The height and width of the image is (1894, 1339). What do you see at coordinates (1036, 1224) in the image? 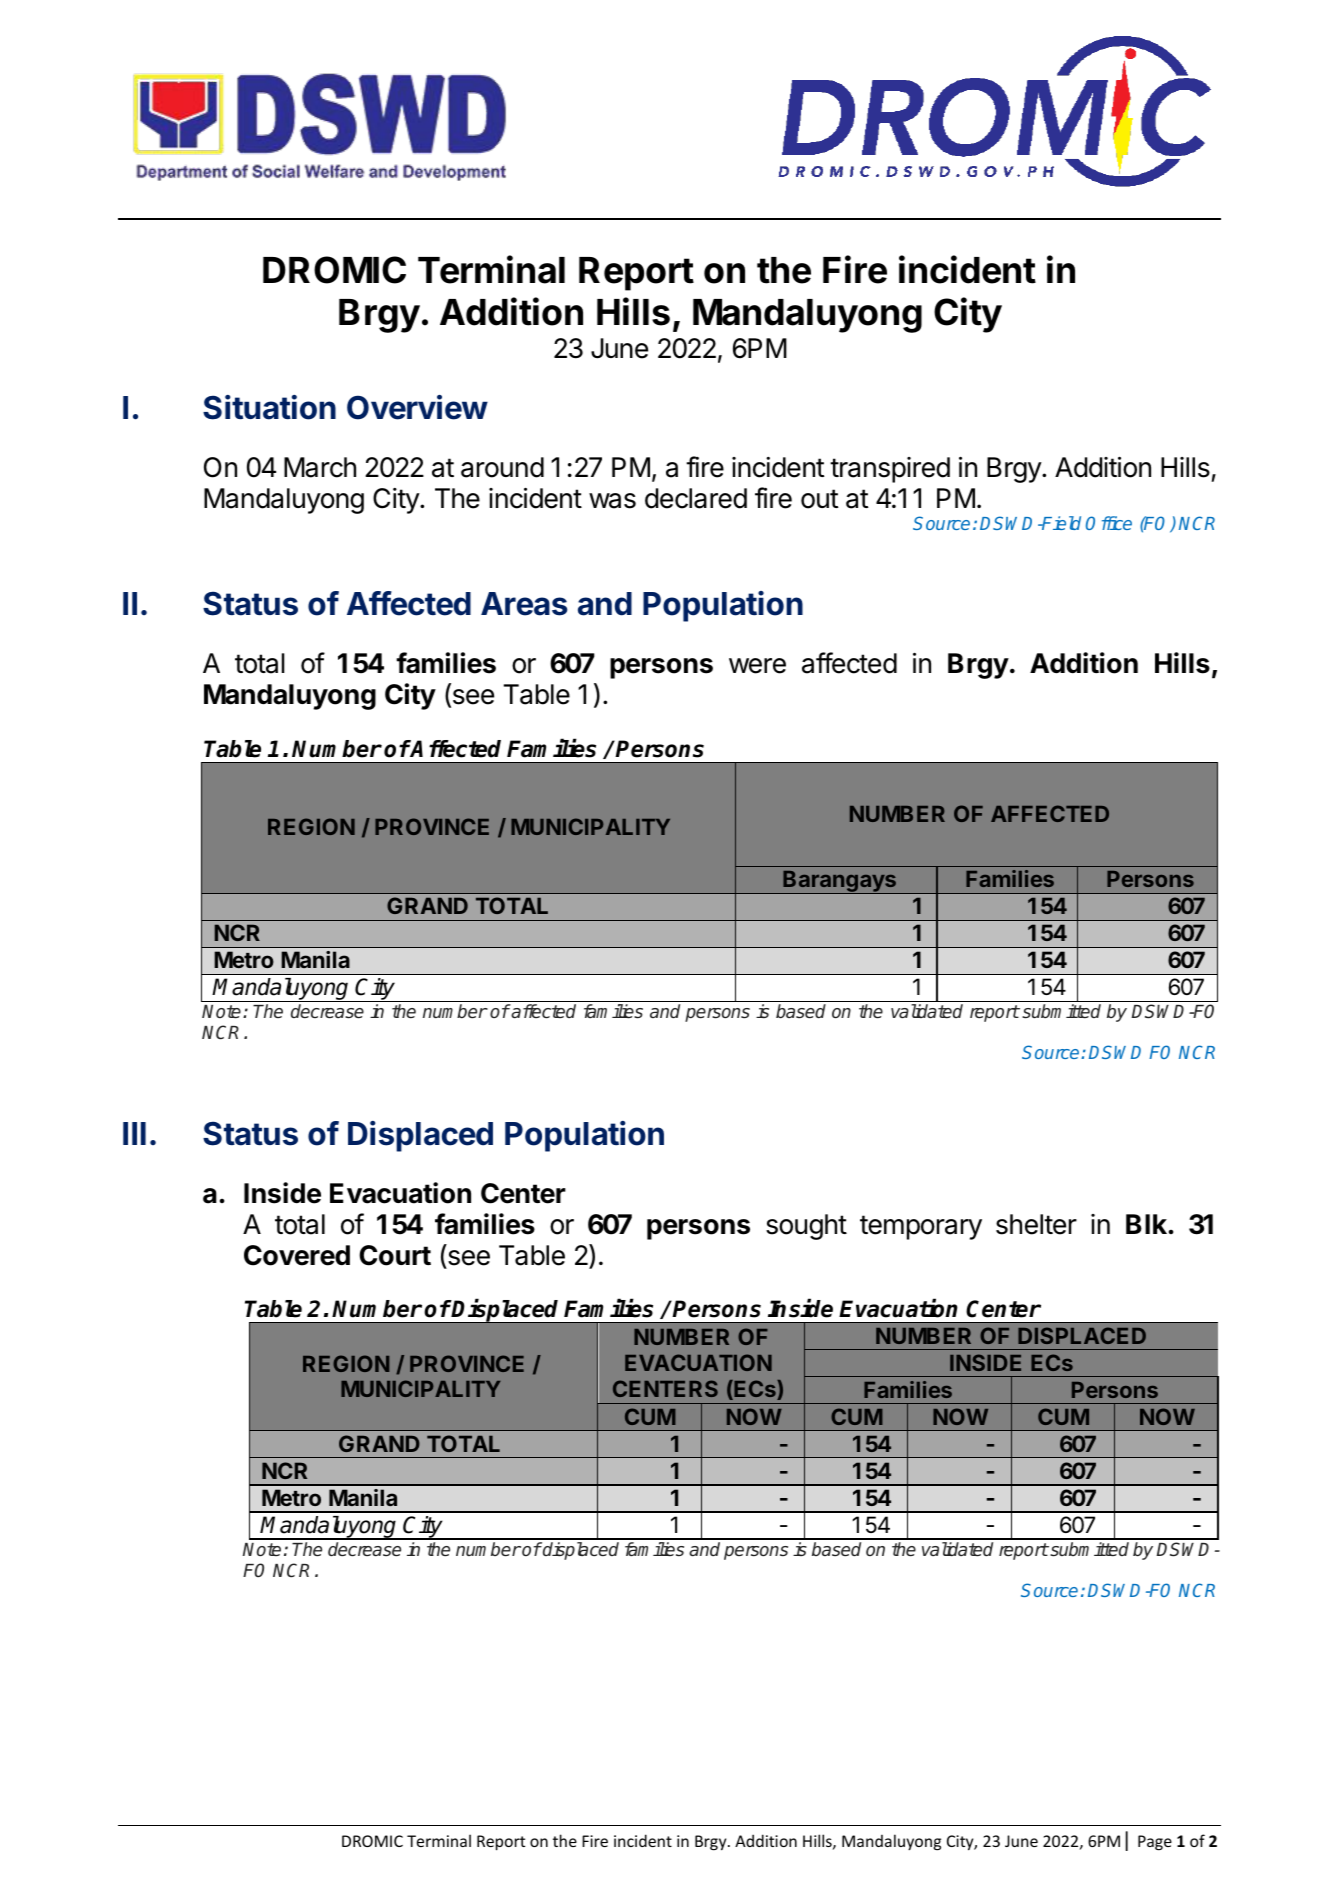
I see `shelter` at bounding box center [1036, 1224].
